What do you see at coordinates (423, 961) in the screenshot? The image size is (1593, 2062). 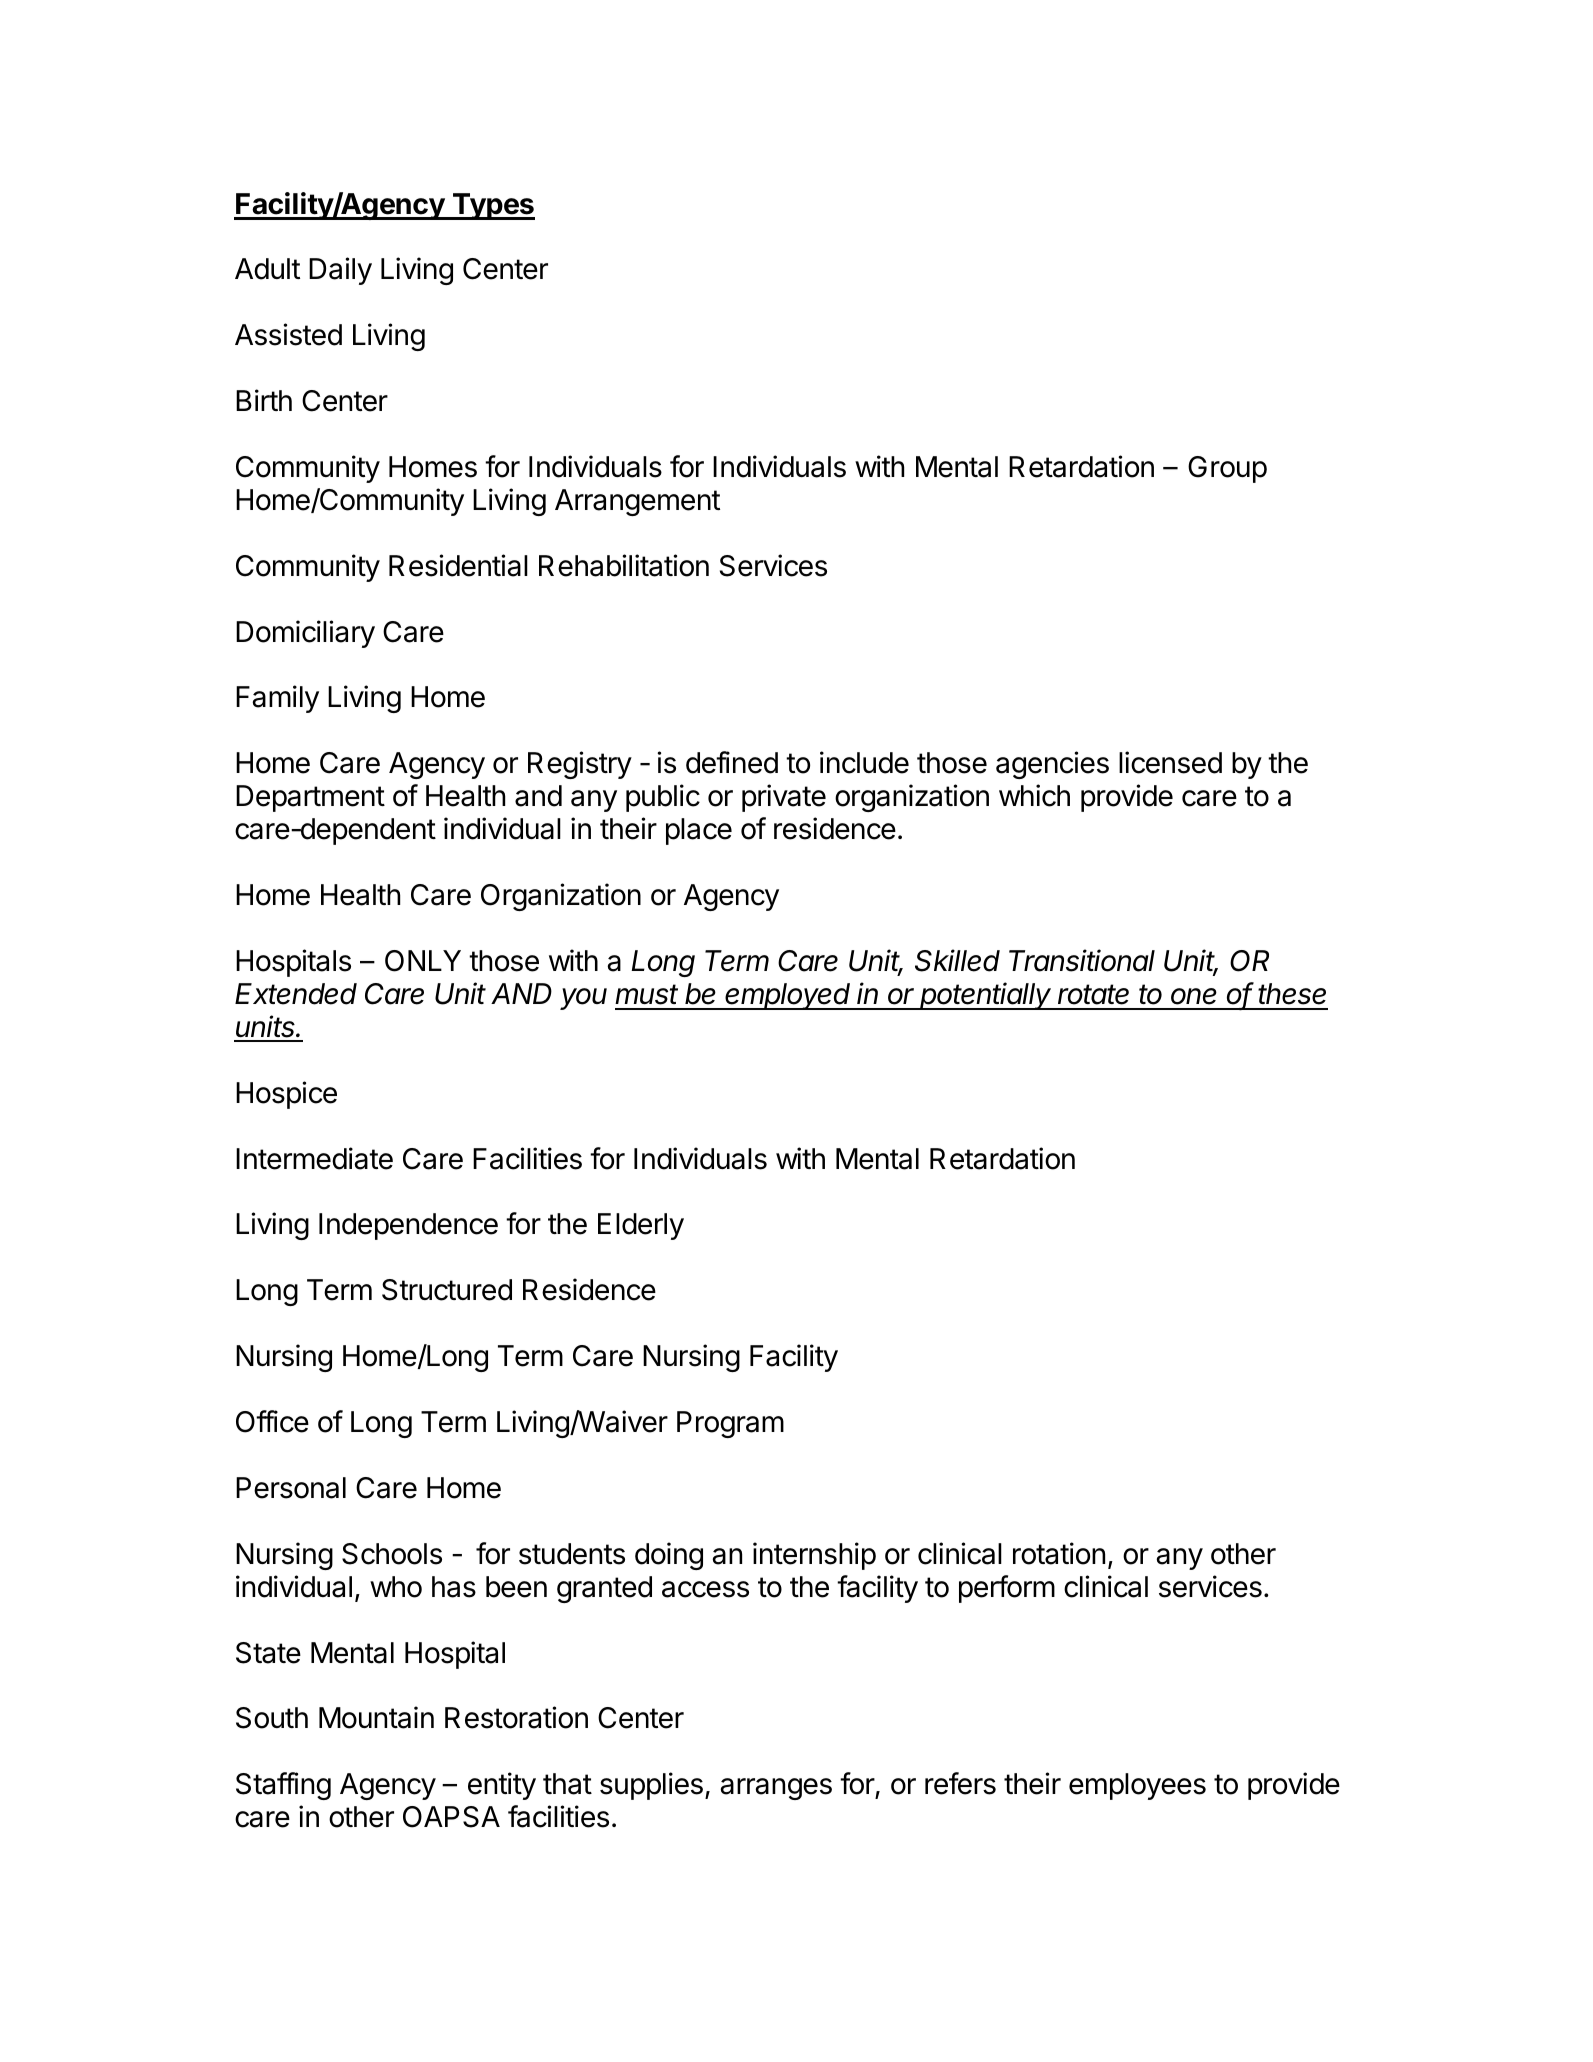 I see `ONLY` at bounding box center [423, 961].
